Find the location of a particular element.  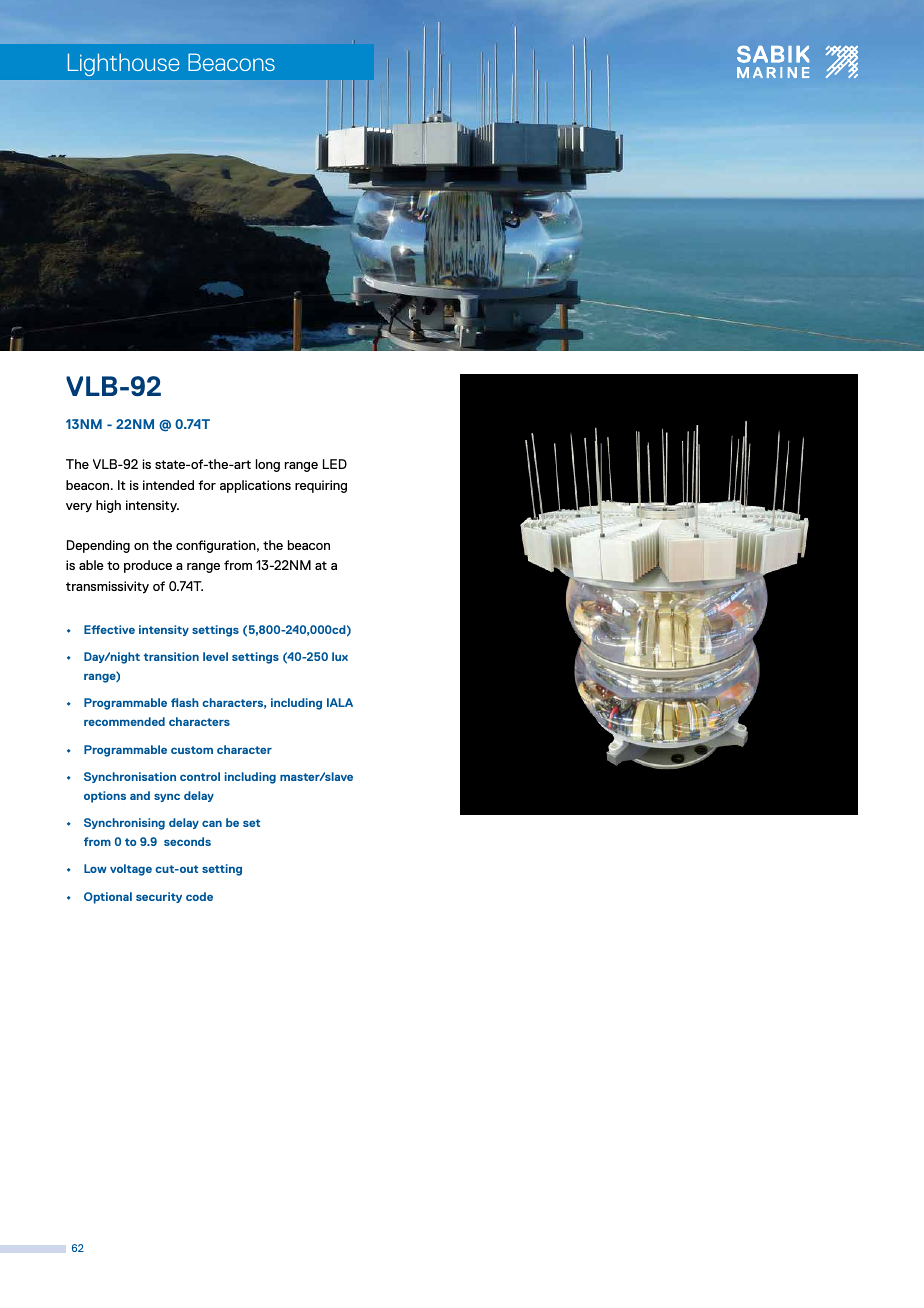

produce is located at coordinates (148, 566).
